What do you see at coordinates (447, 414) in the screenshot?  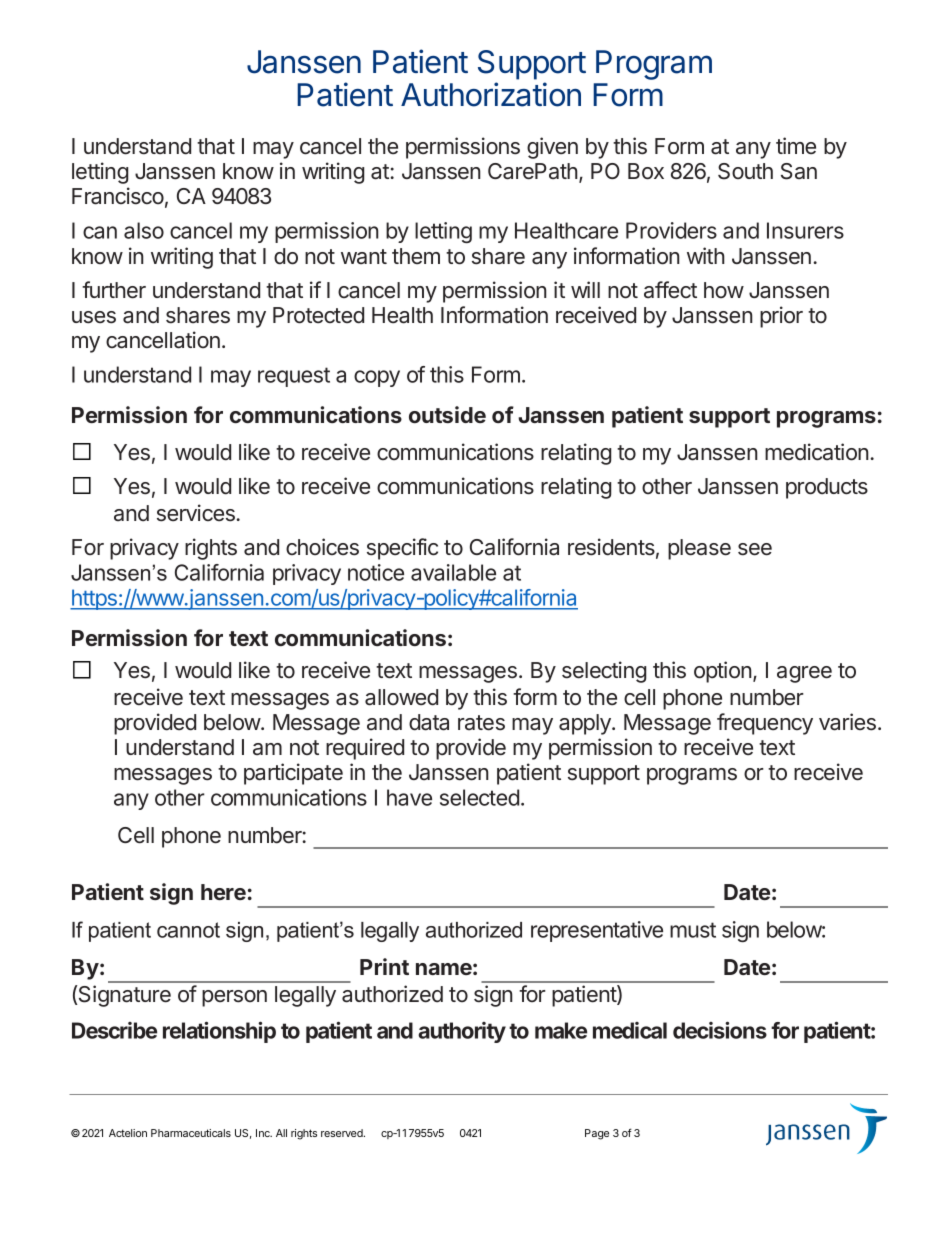 I see `outside` at bounding box center [447, 414].
